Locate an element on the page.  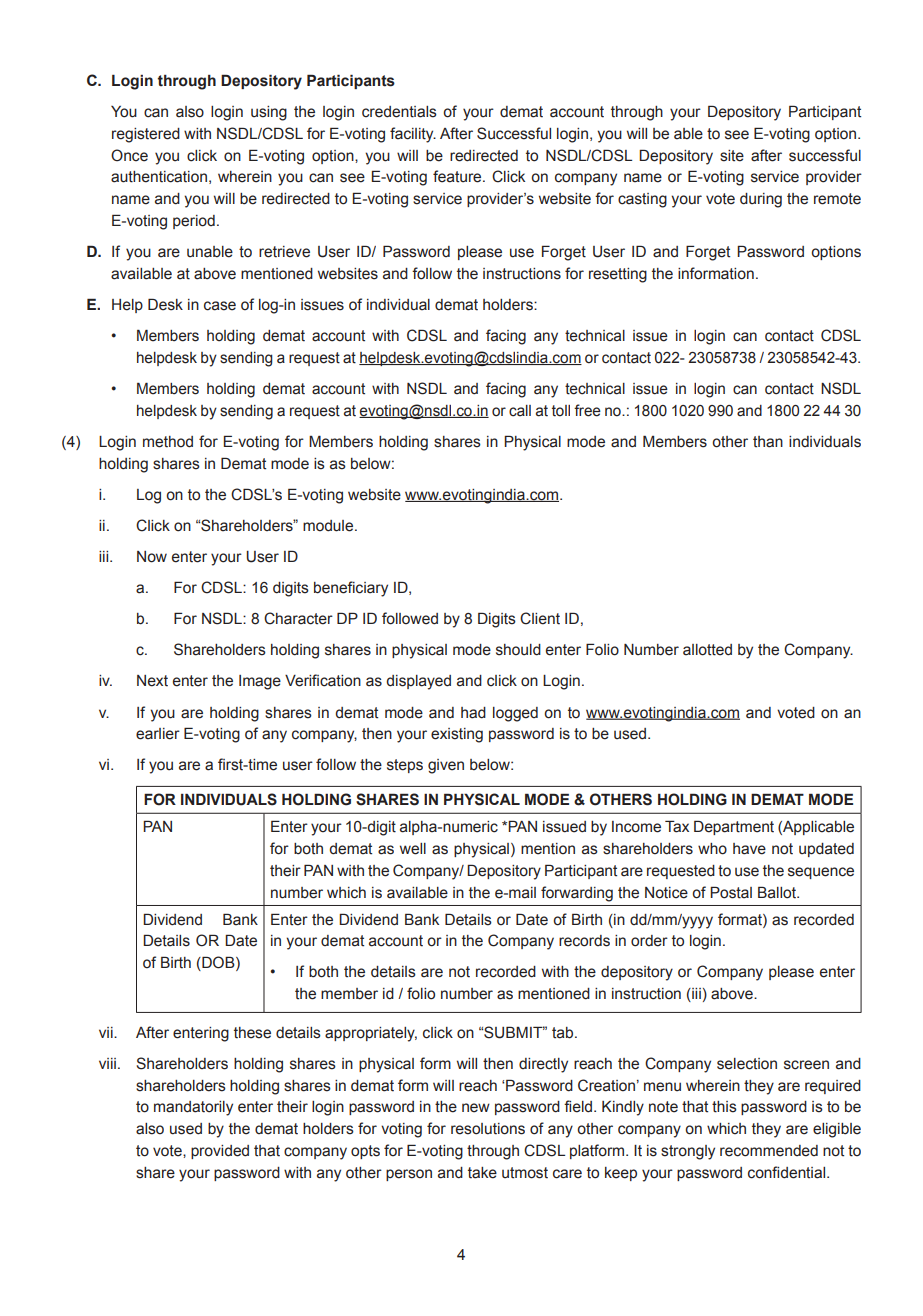
provided is located at coordinates (220, 1152).
